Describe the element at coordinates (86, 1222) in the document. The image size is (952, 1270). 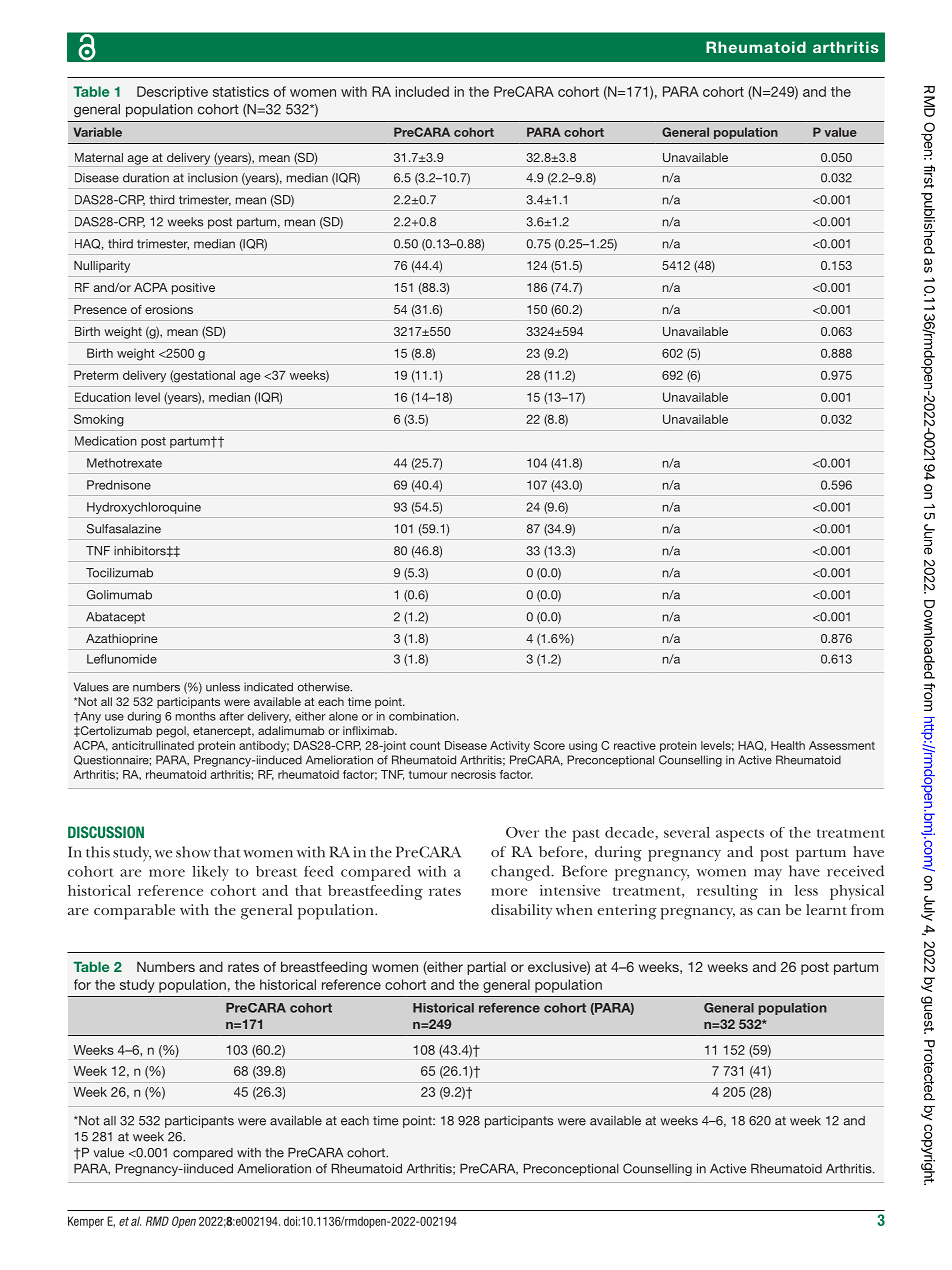
I see `Kemper` at that location.
